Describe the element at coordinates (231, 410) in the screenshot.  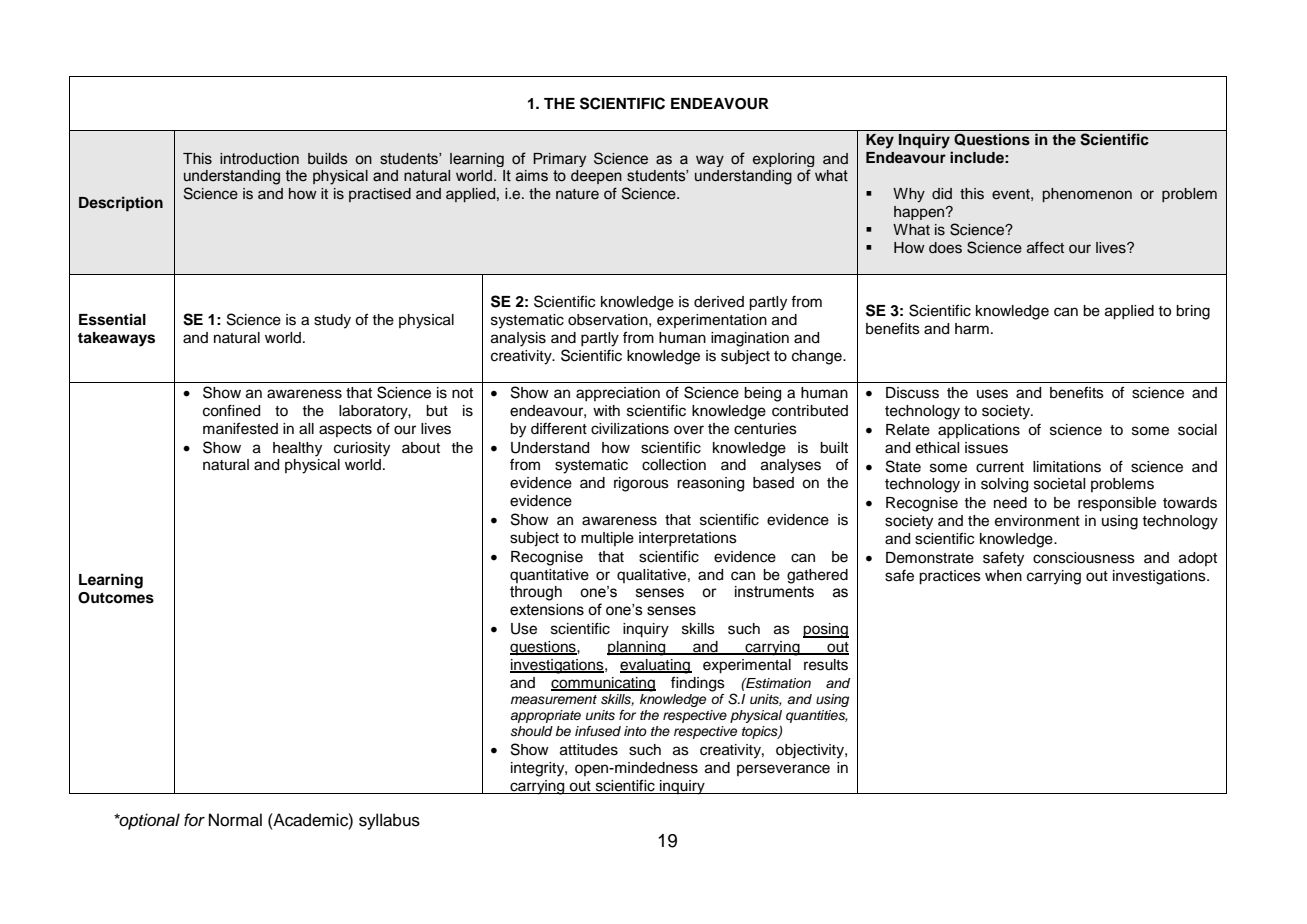
I see `confined` at that location.
